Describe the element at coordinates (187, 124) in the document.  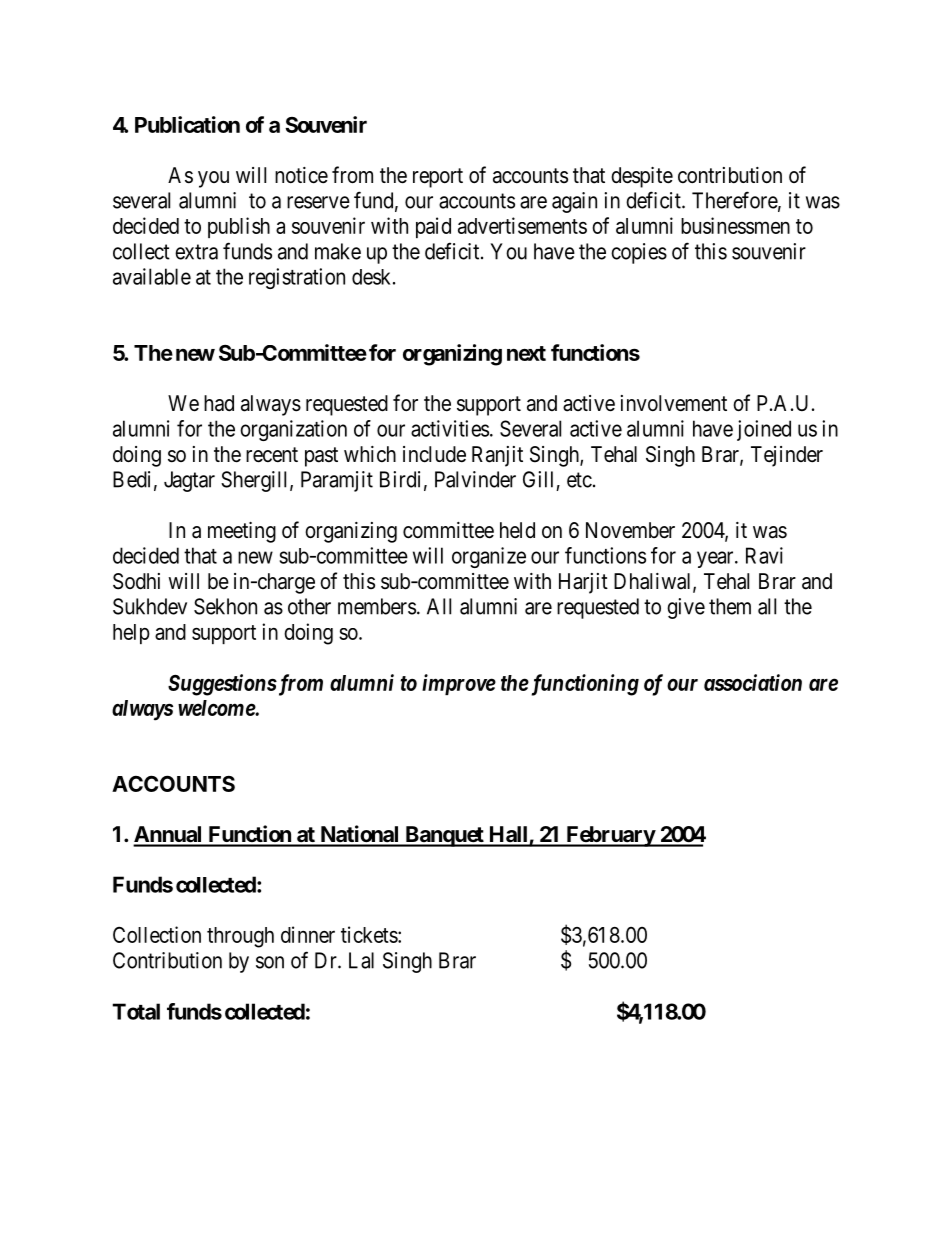
I see `Publication` at that location.
